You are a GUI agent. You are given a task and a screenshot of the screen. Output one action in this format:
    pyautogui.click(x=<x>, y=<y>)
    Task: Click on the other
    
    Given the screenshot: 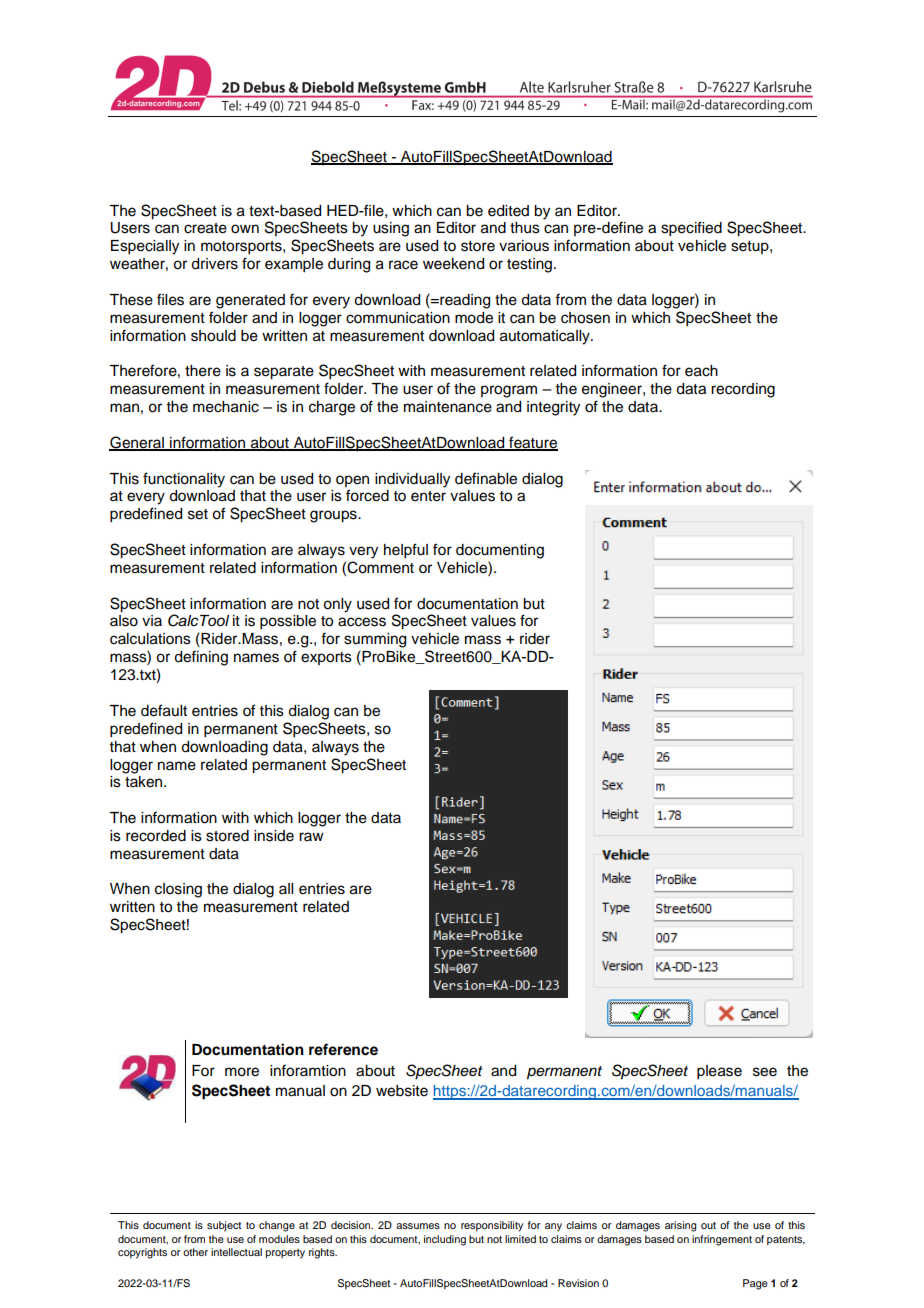 What is the action you would take?
    pyautogui.click(x=195, y=1252)
